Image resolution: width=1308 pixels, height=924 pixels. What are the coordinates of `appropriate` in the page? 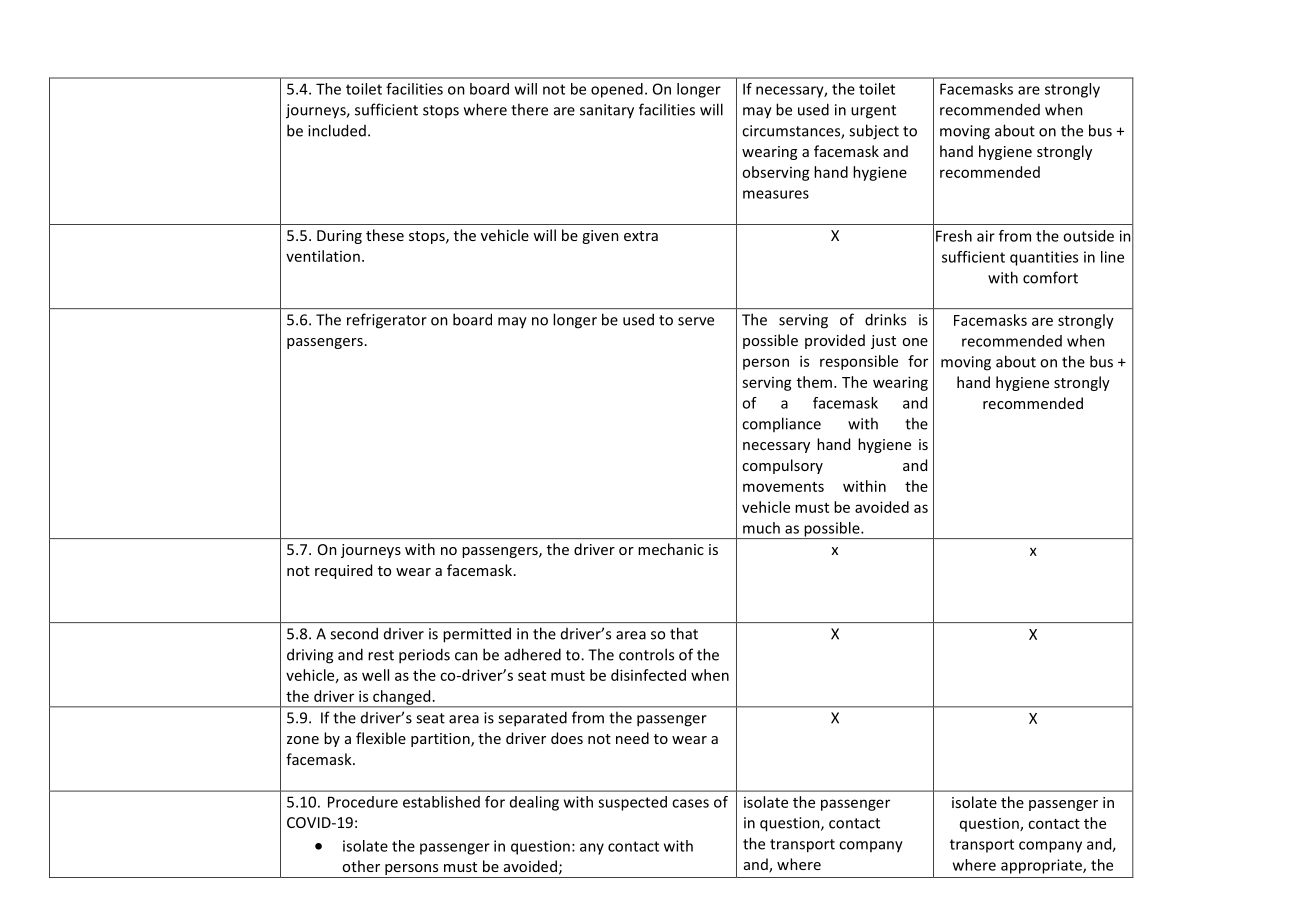 It's located at (1042, 866).
